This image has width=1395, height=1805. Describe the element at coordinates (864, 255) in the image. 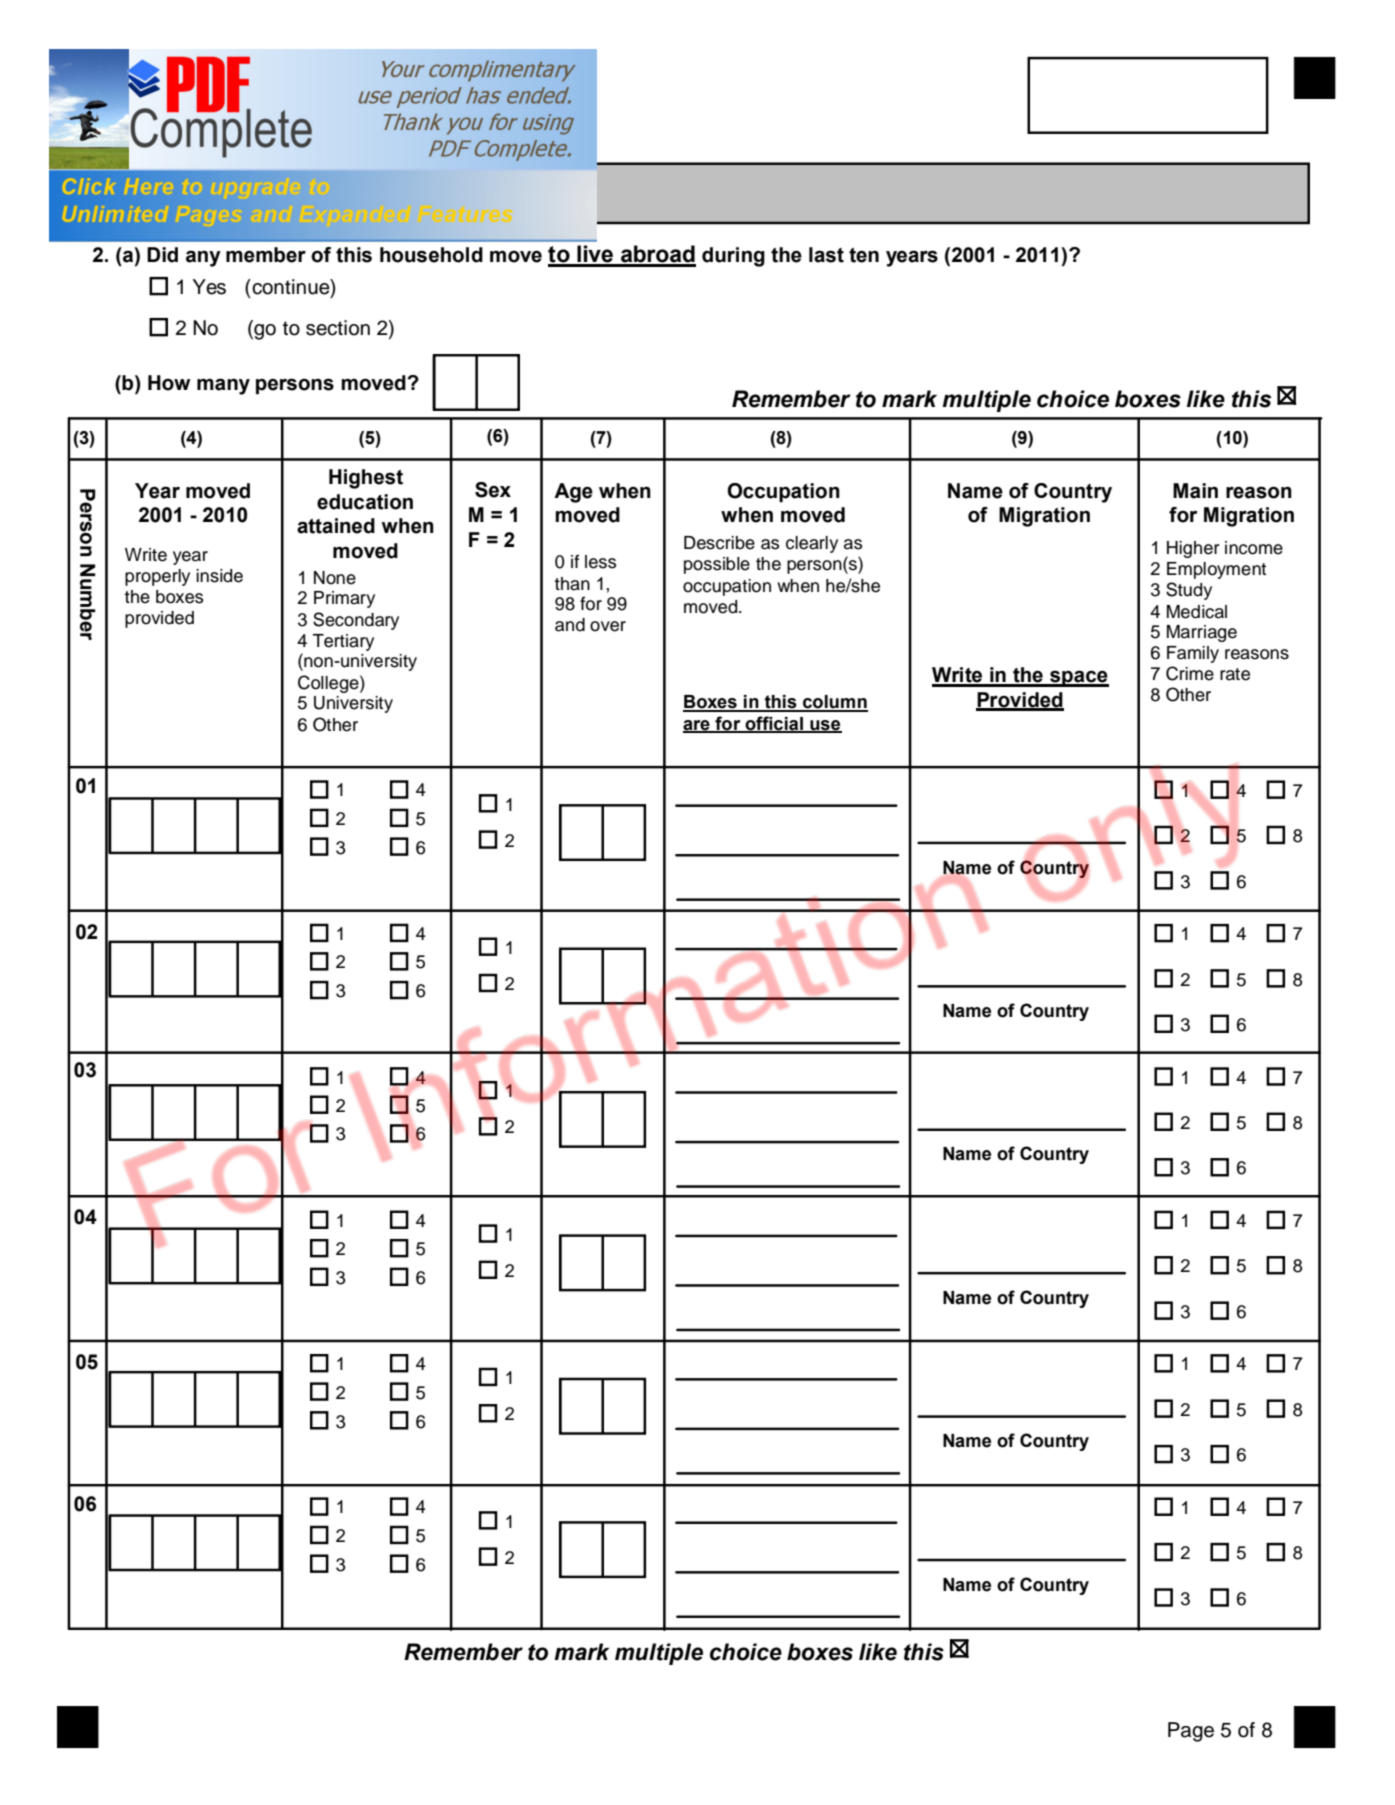

I see `ten` at that location.
